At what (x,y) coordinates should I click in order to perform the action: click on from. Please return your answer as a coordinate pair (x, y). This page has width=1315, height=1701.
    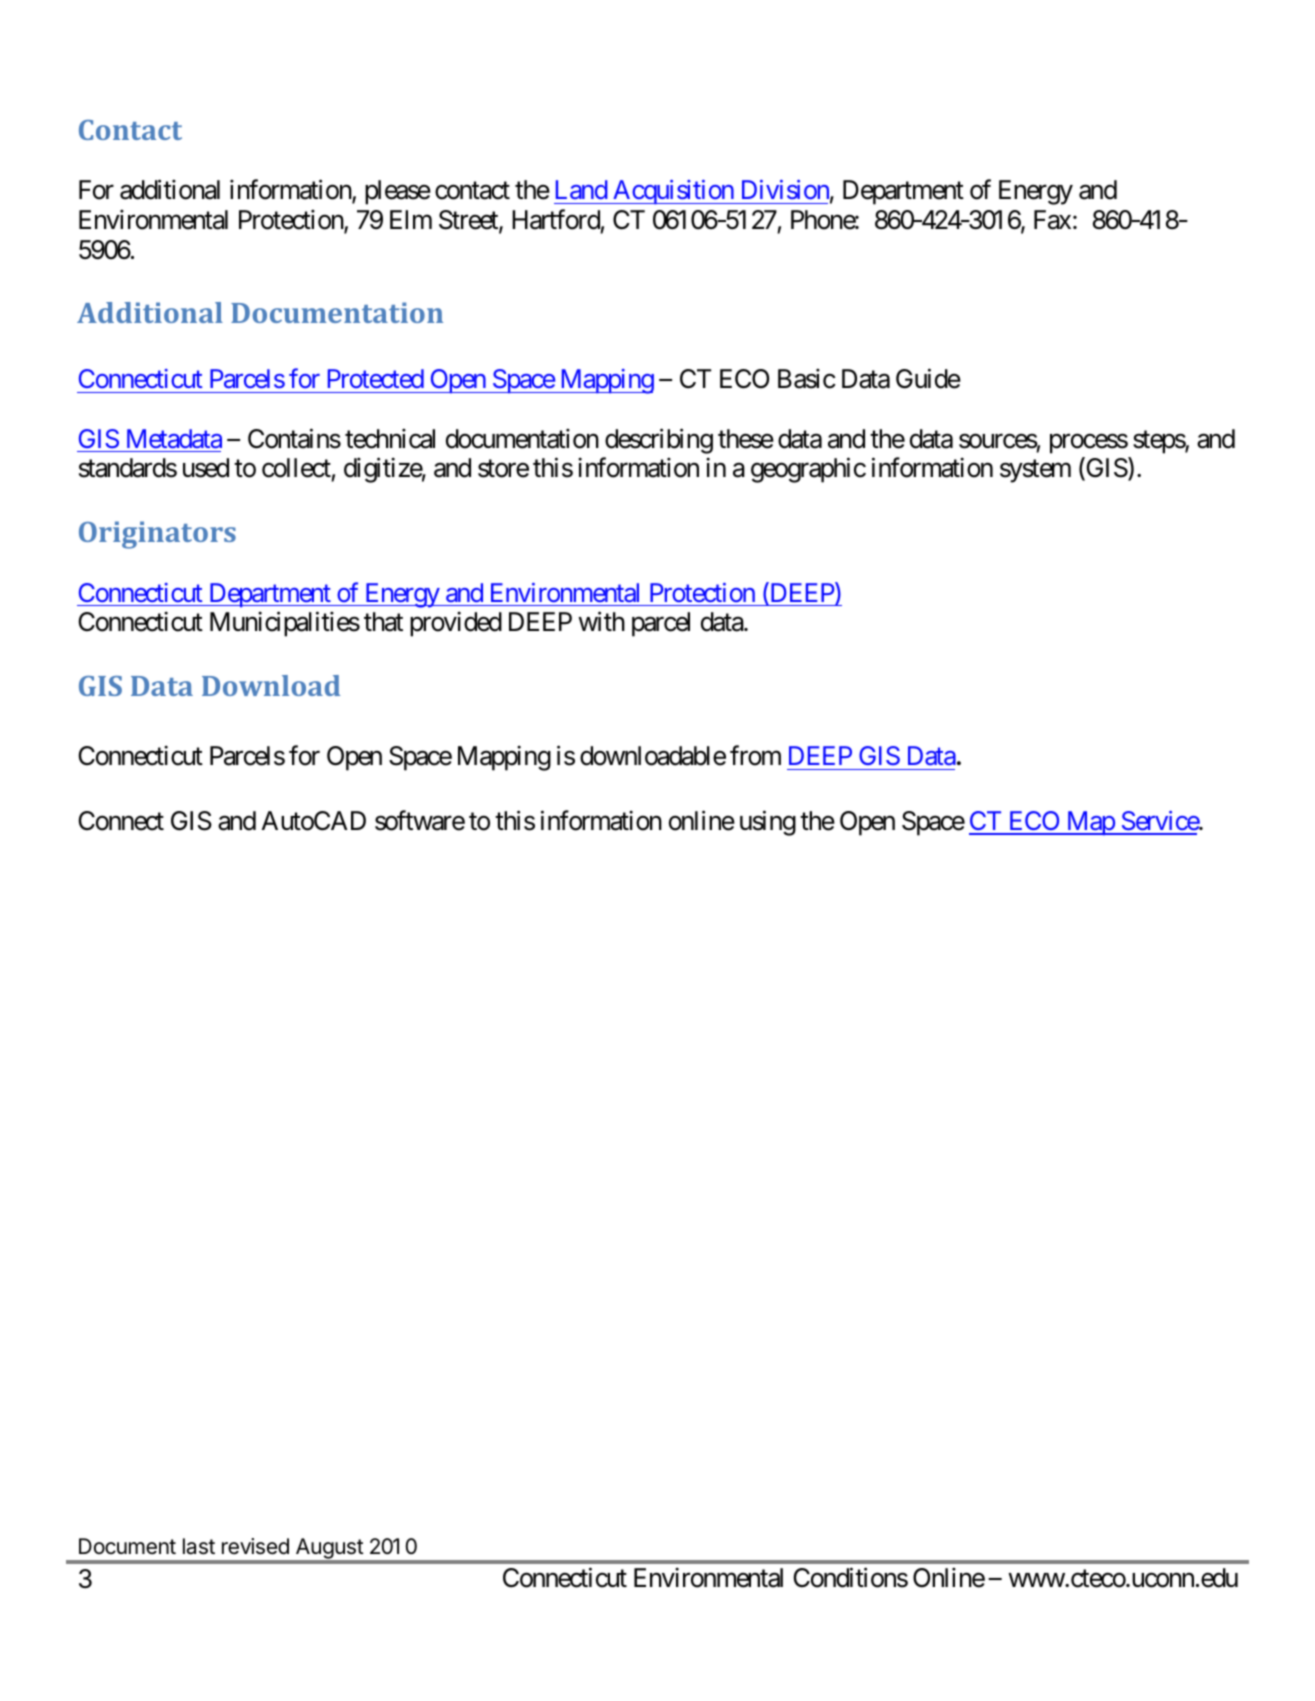
    Looking at the image, I should click on (755, 756).
